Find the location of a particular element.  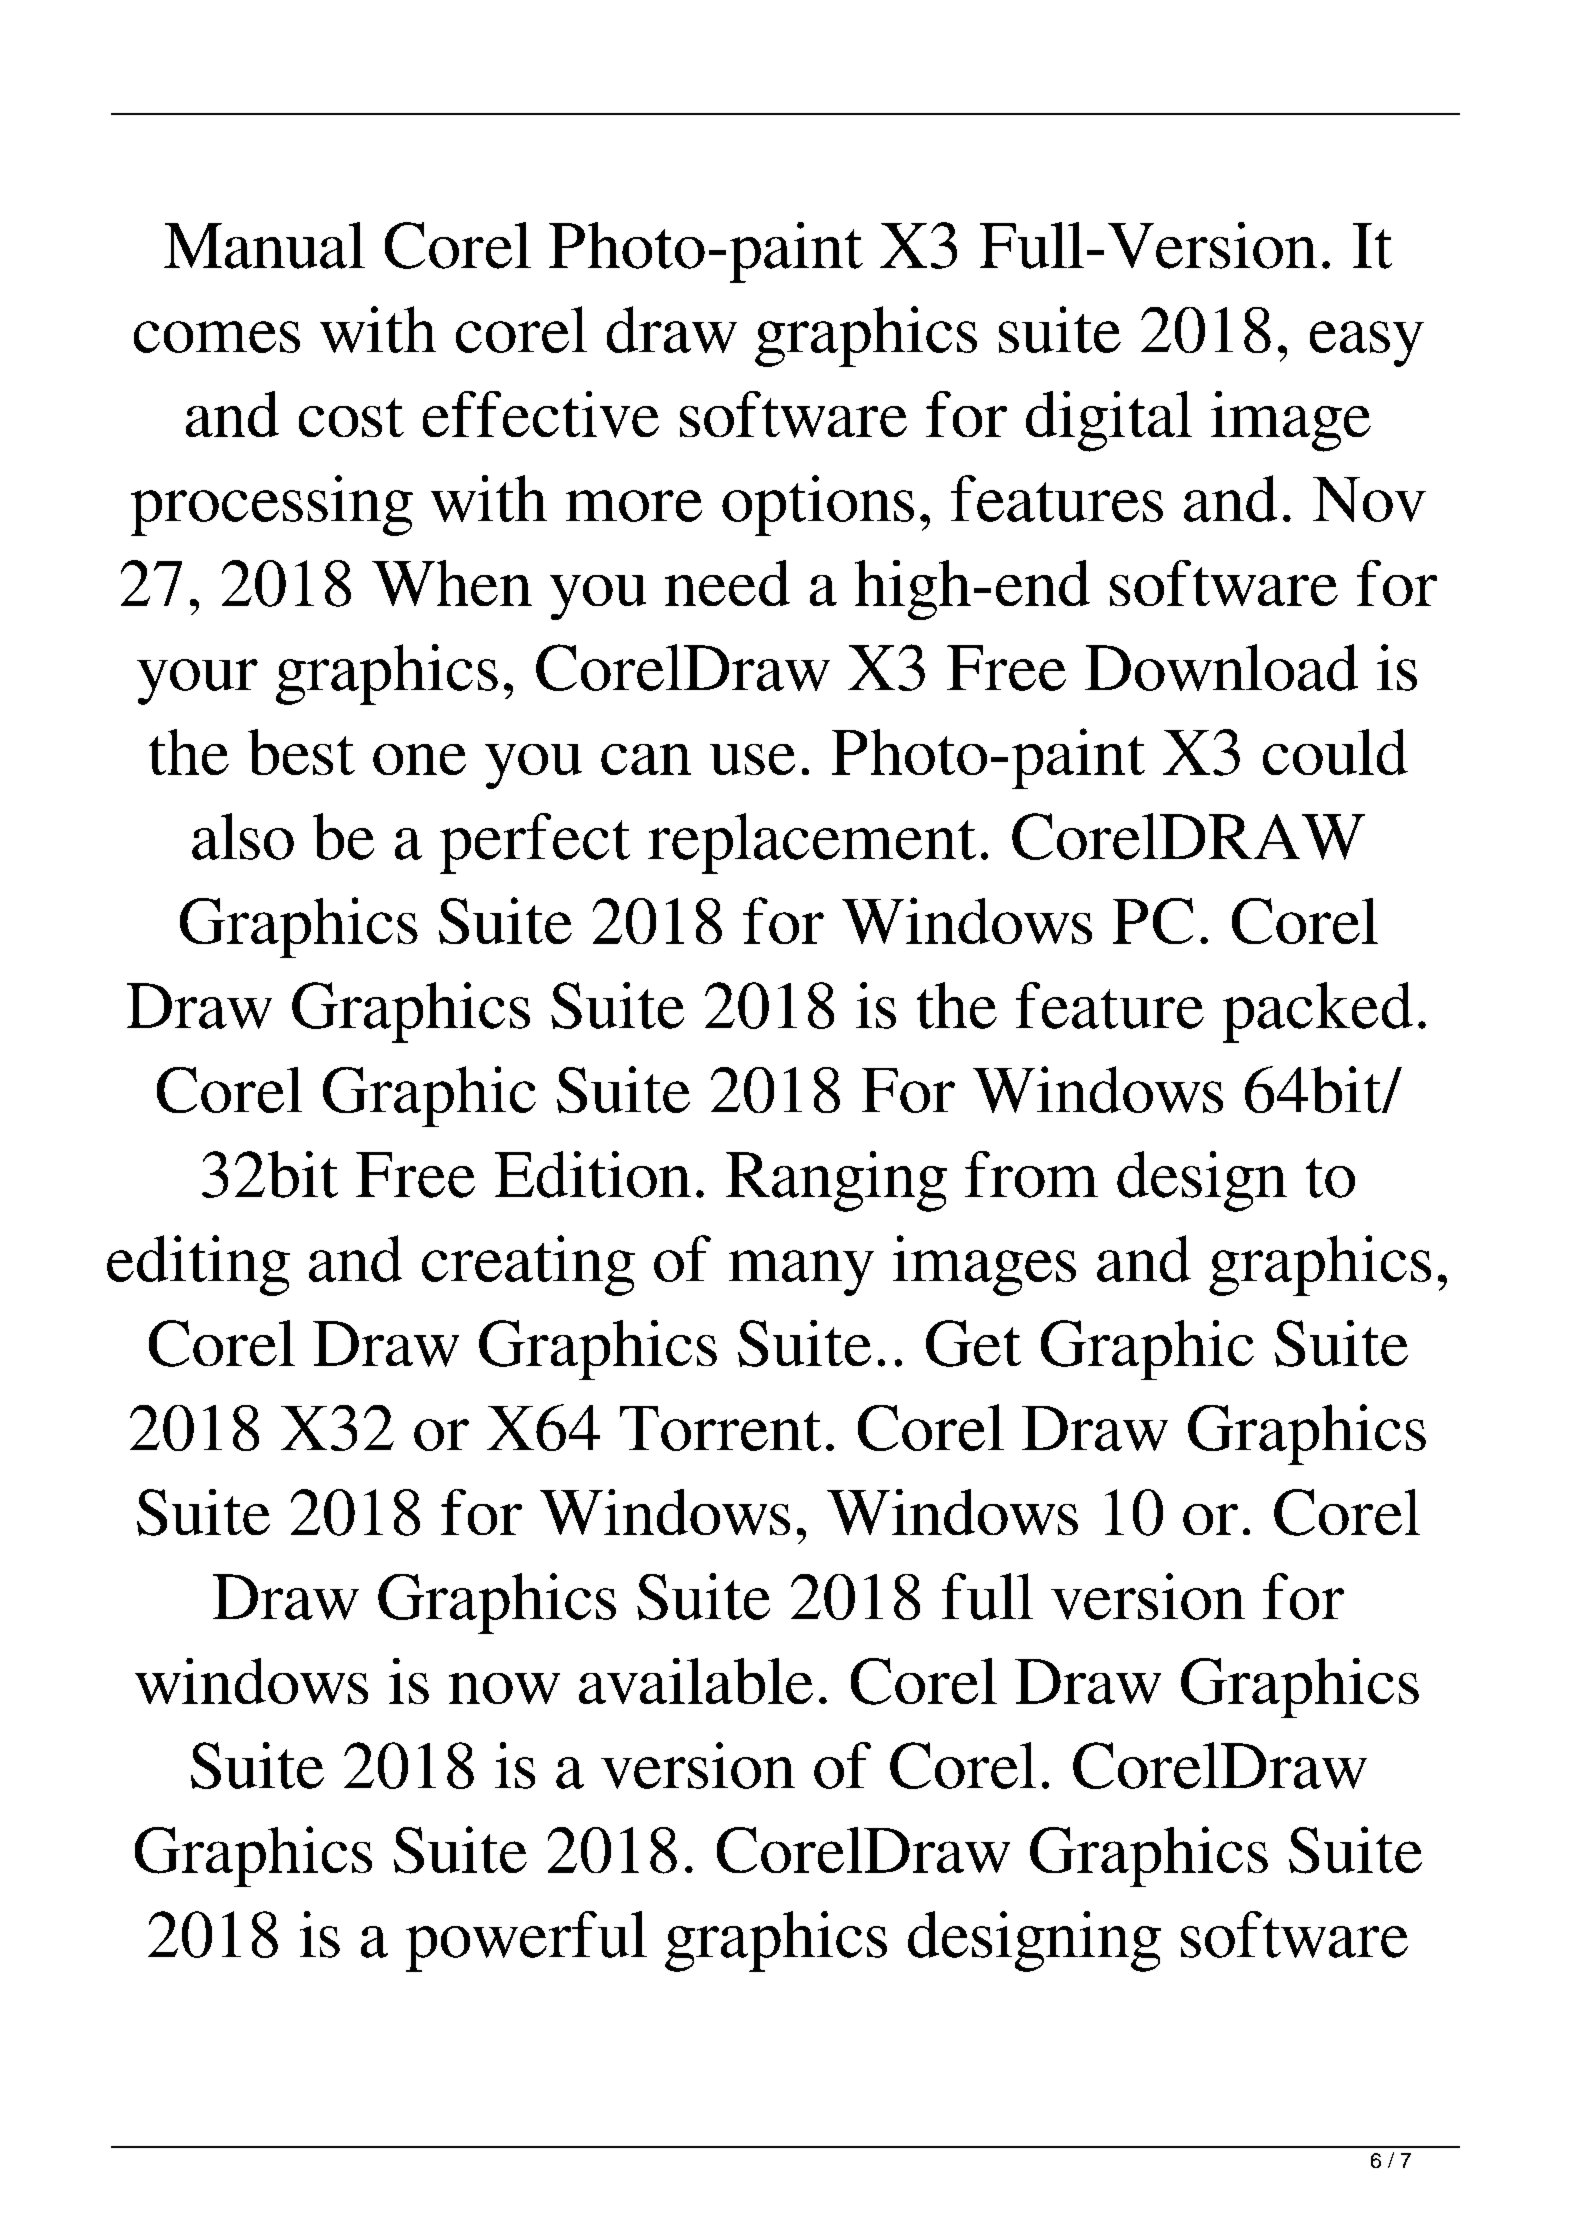

Torrent is located at coordinates (720, 1428).
